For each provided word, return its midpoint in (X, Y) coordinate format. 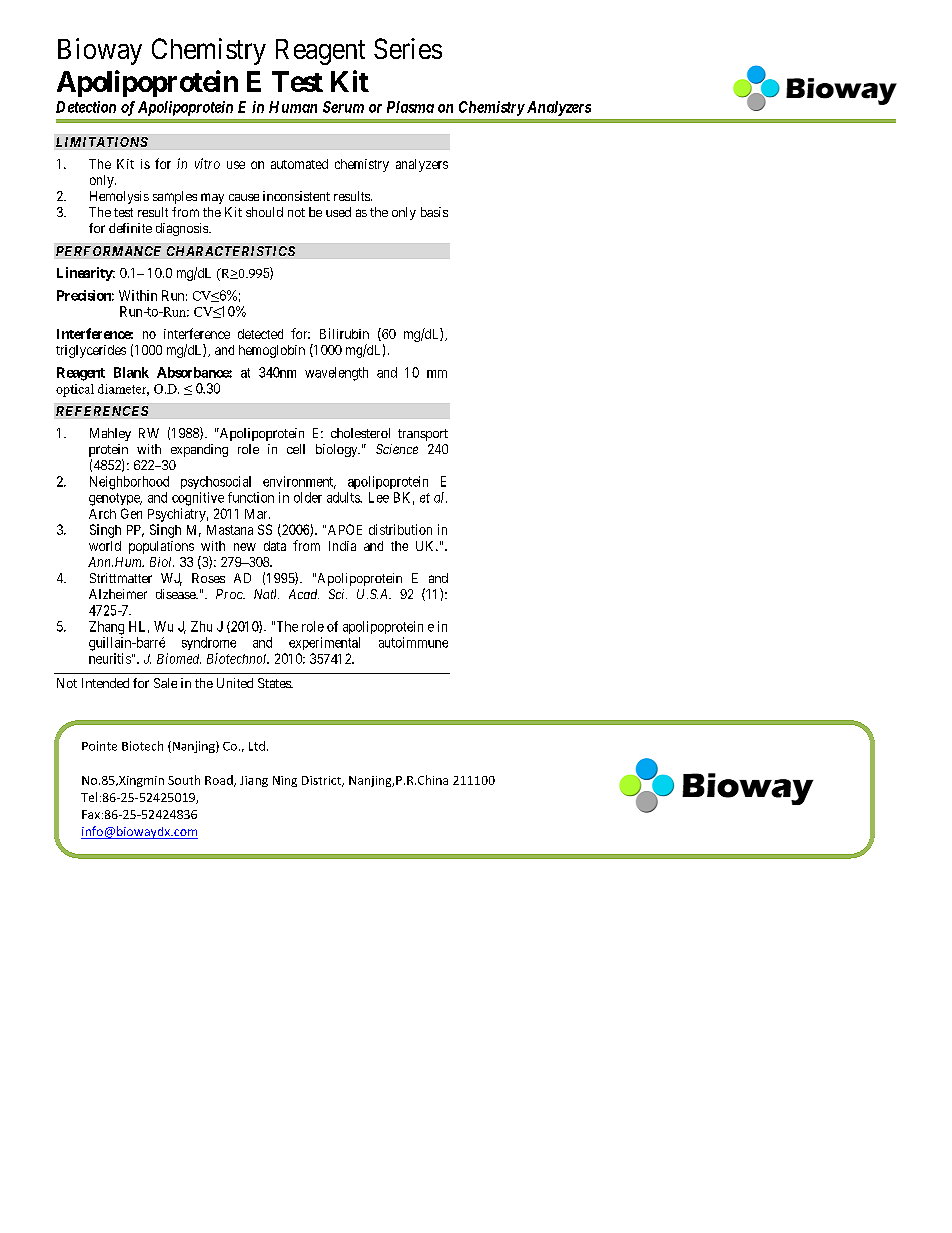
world (105, 546)
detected (260, 334)
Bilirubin (344, 333)
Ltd (257, 746)
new (245, 547)
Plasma (410, 107)
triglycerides (91, 351)
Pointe (99, 746)
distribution (400, 529)
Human (293, 107)
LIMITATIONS (102, 142)
